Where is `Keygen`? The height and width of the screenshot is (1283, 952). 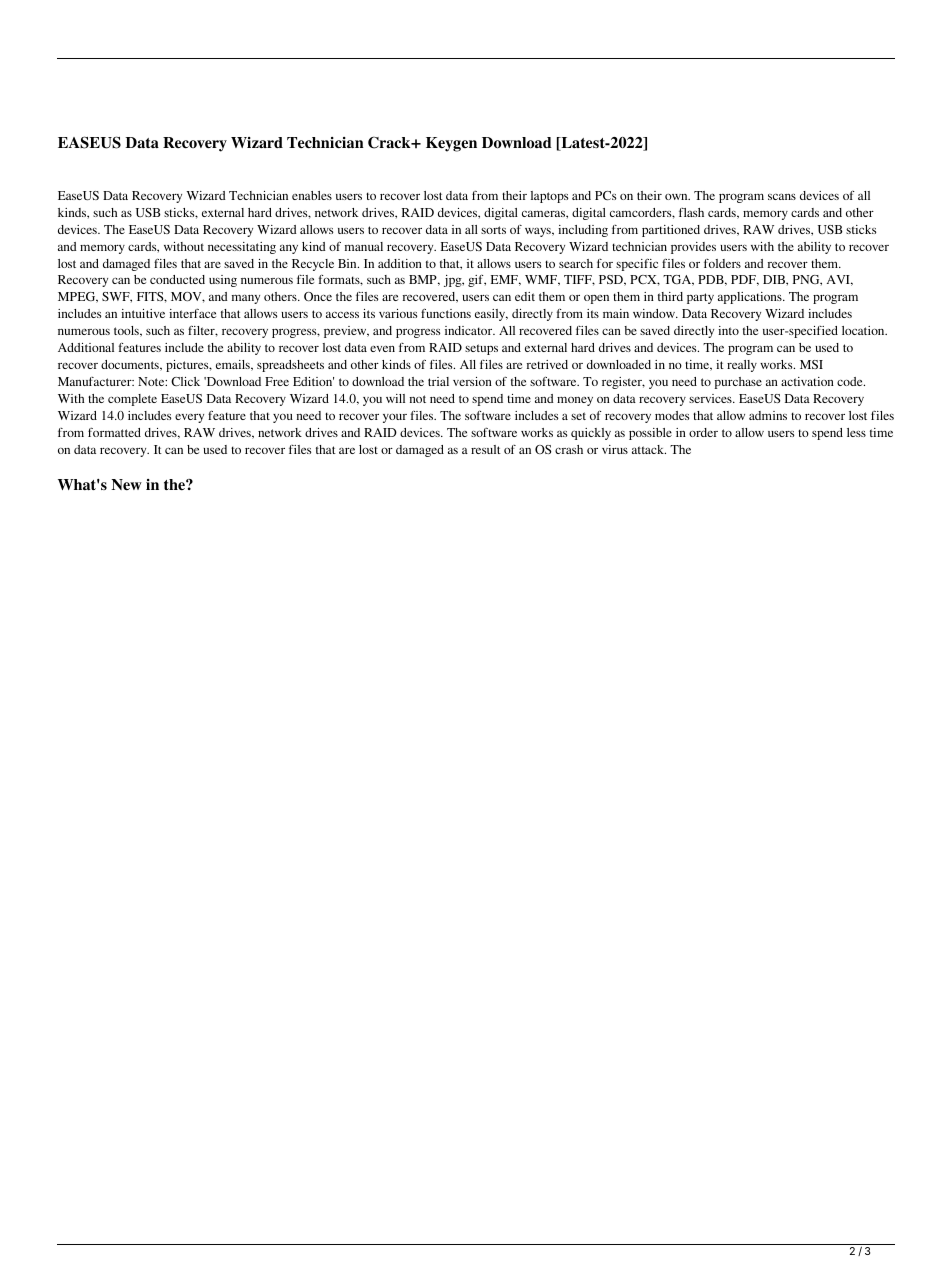 Keygen is located at coordinates (451, 144).
